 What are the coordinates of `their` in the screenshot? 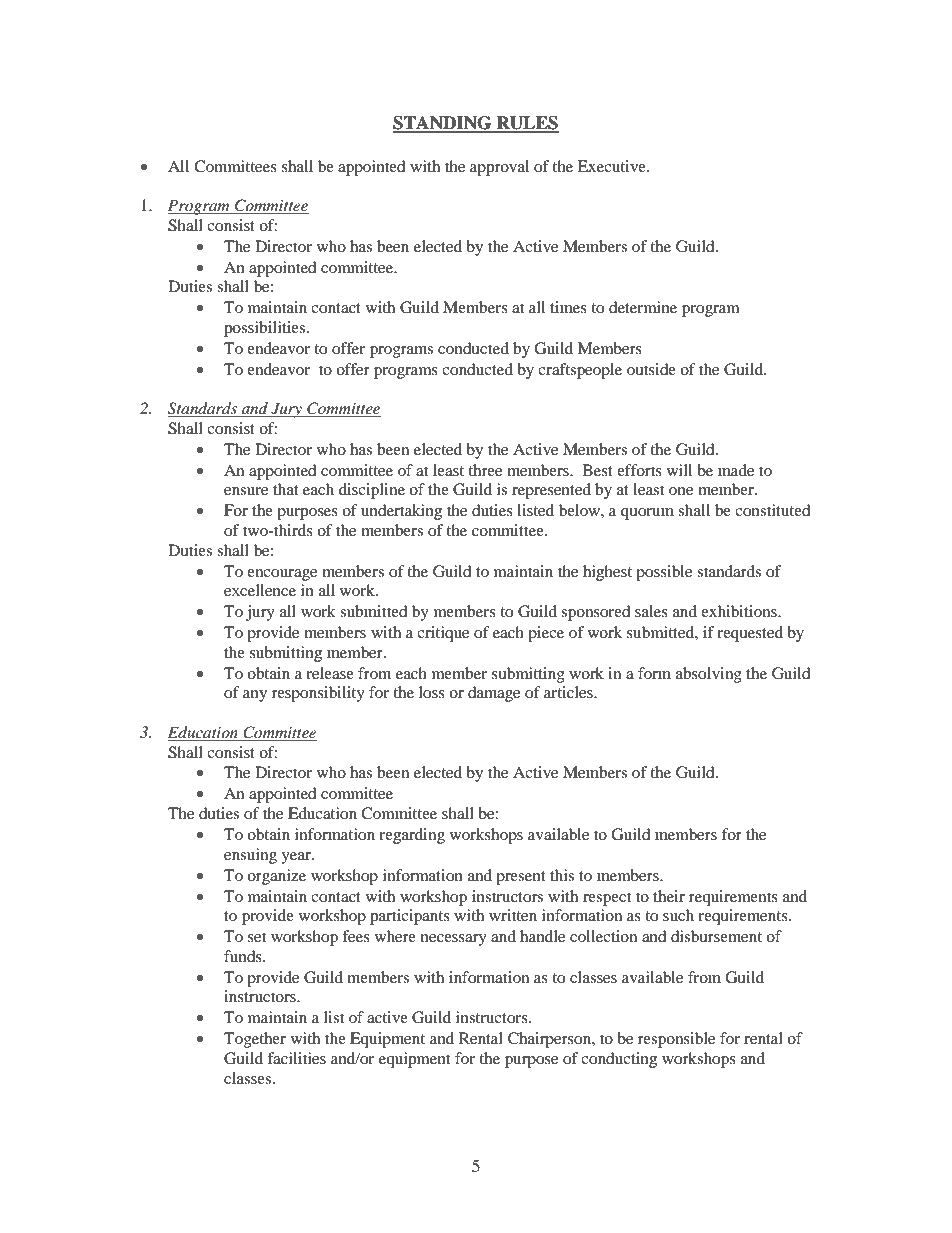 It's located at (669, 896).
